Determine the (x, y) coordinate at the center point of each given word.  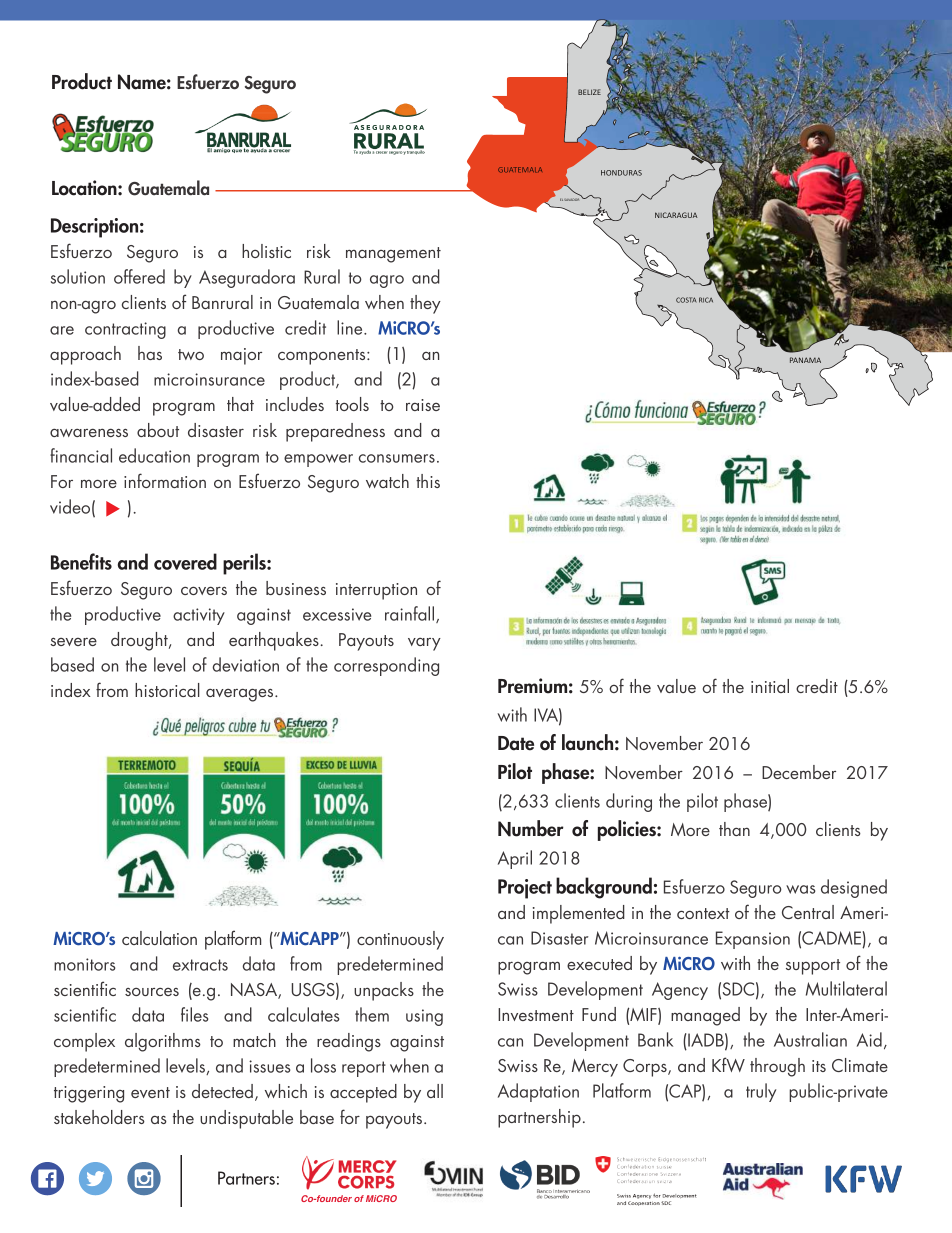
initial (770, 686)
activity (199, 616)
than (734, 829)
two (191, 354)
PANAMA (805, 360)
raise (423, 405)
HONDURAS (621, 173)
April (515, 859)
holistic (266, 251)
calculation (159, 938)
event (150, 1092)
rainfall (409, 613)
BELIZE (589, 92)
